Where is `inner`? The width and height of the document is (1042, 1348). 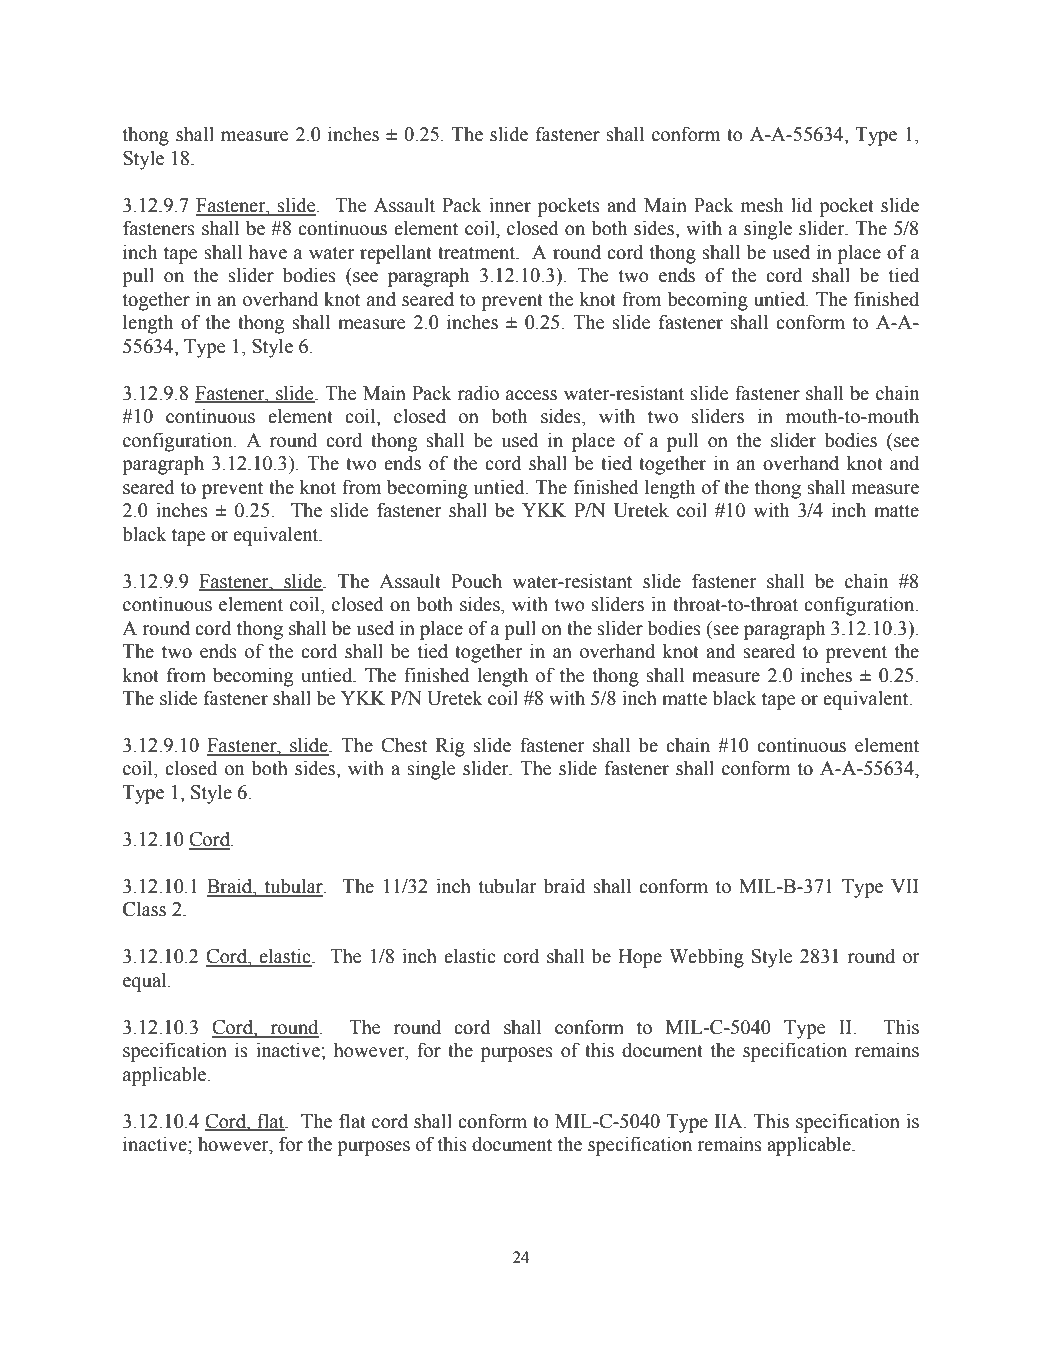
inner is located at coordinates (510, 205).
